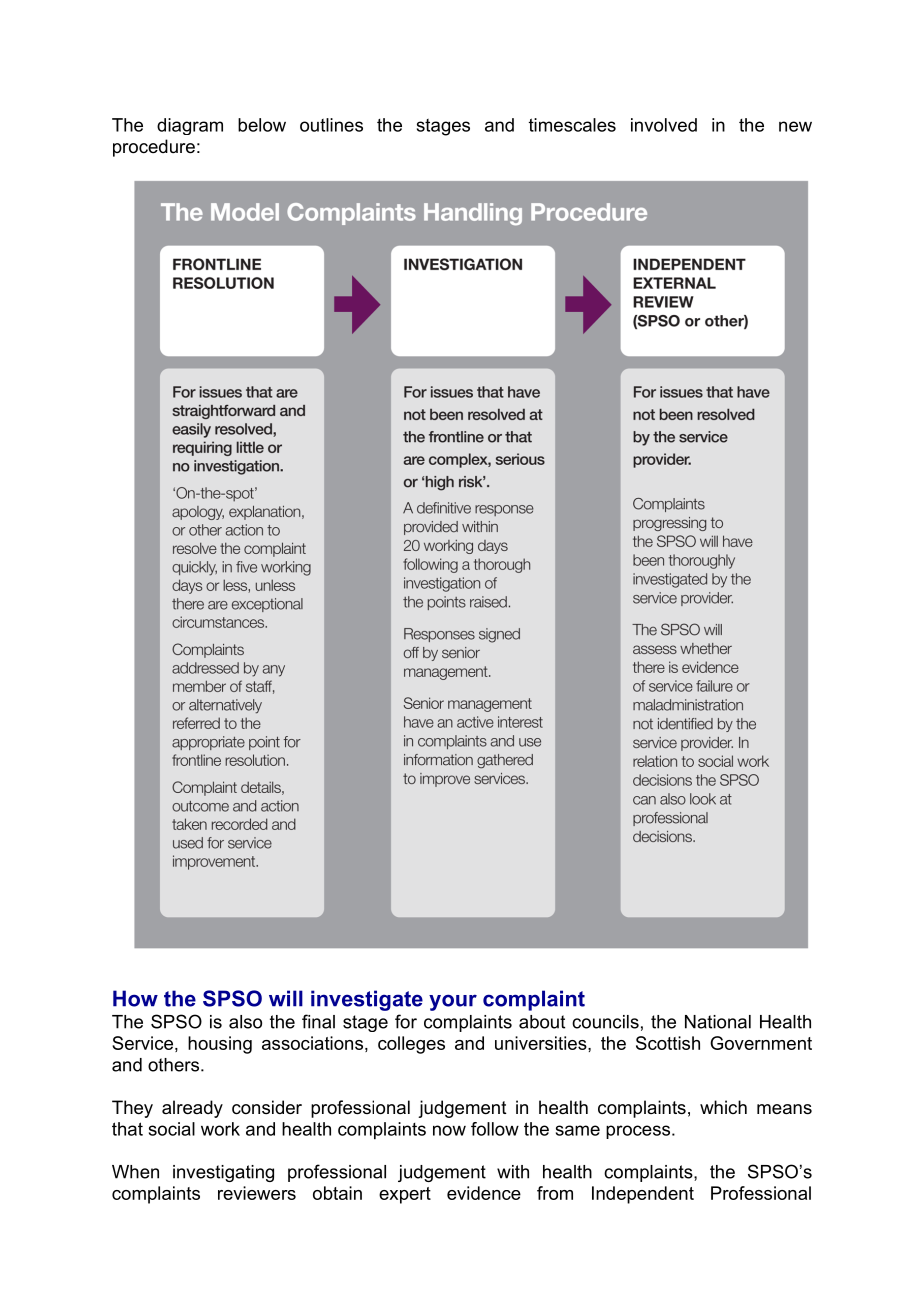 This document has height=1308, width=924. What do you see at coordinates (664, 125) in the document?
I see `involved` at bounding box center [664, 125].
